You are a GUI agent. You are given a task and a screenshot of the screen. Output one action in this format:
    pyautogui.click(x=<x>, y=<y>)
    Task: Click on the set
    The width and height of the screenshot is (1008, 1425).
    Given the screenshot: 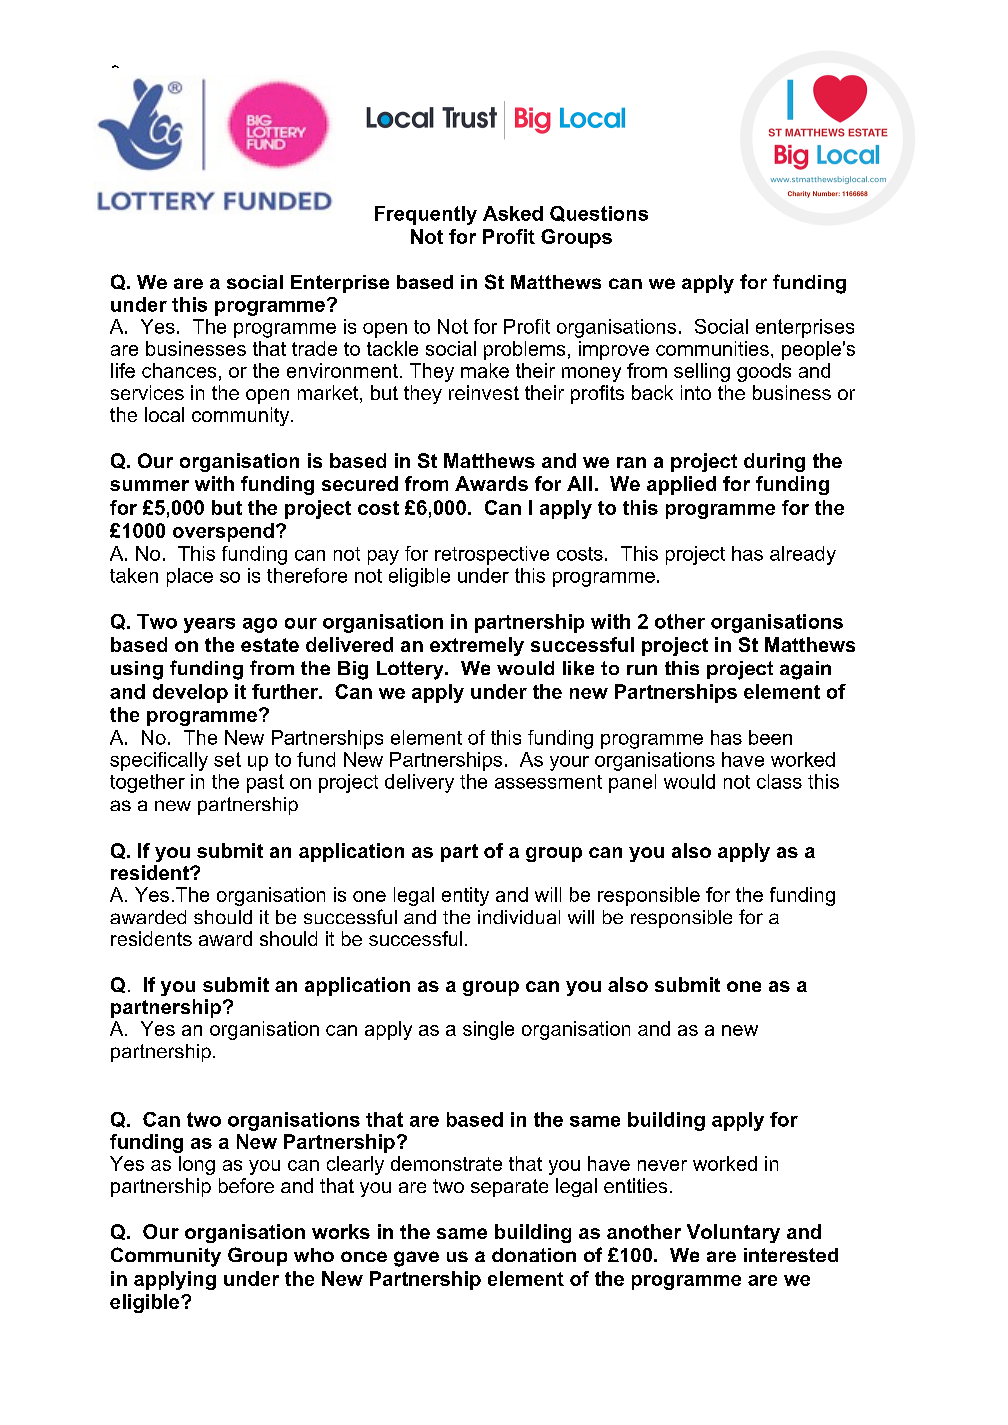 What is the action you would take?
    pyautogui.click(x=227, y=759)
